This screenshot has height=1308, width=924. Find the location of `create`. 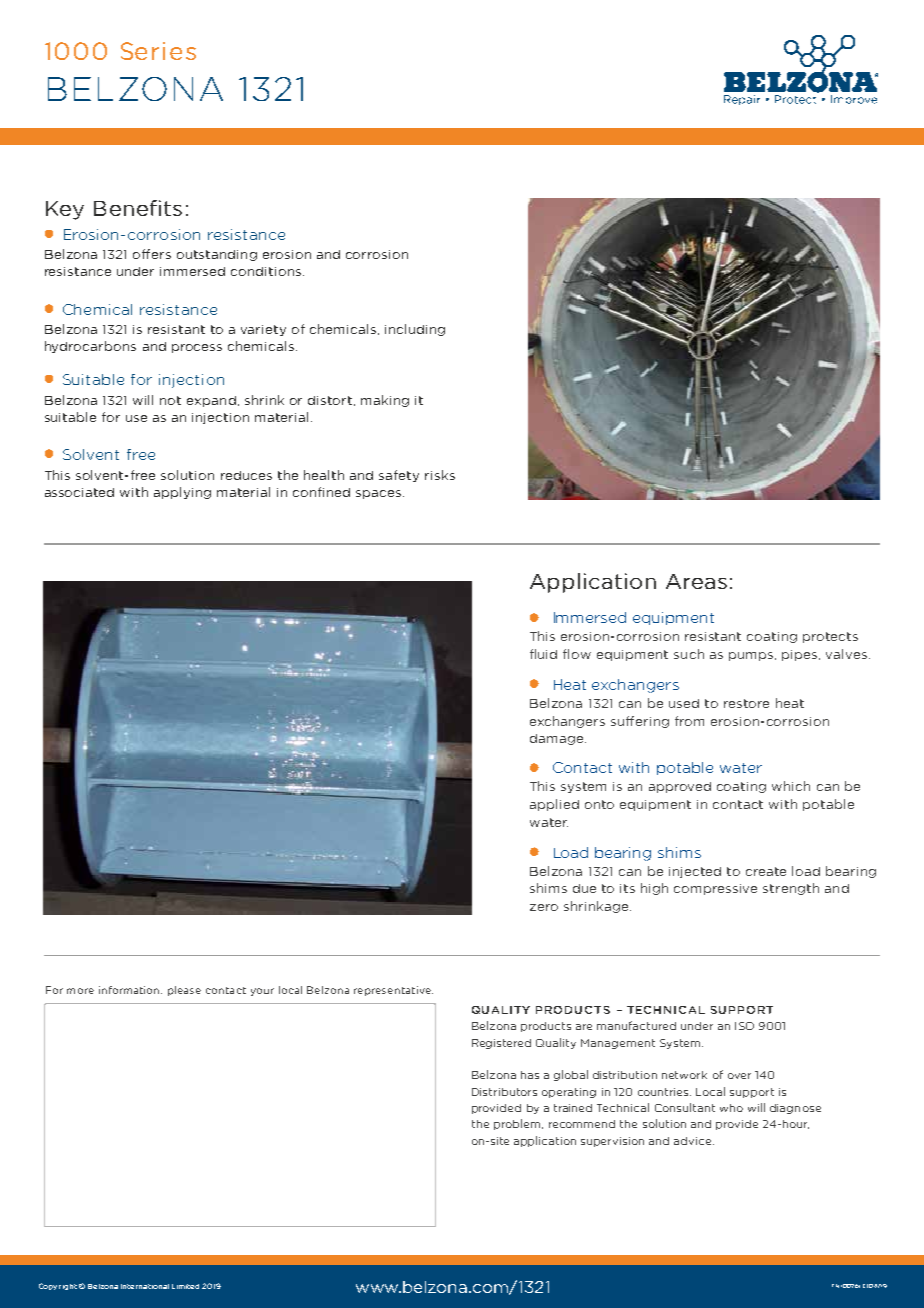

create is located at coordinates (766, 871).
